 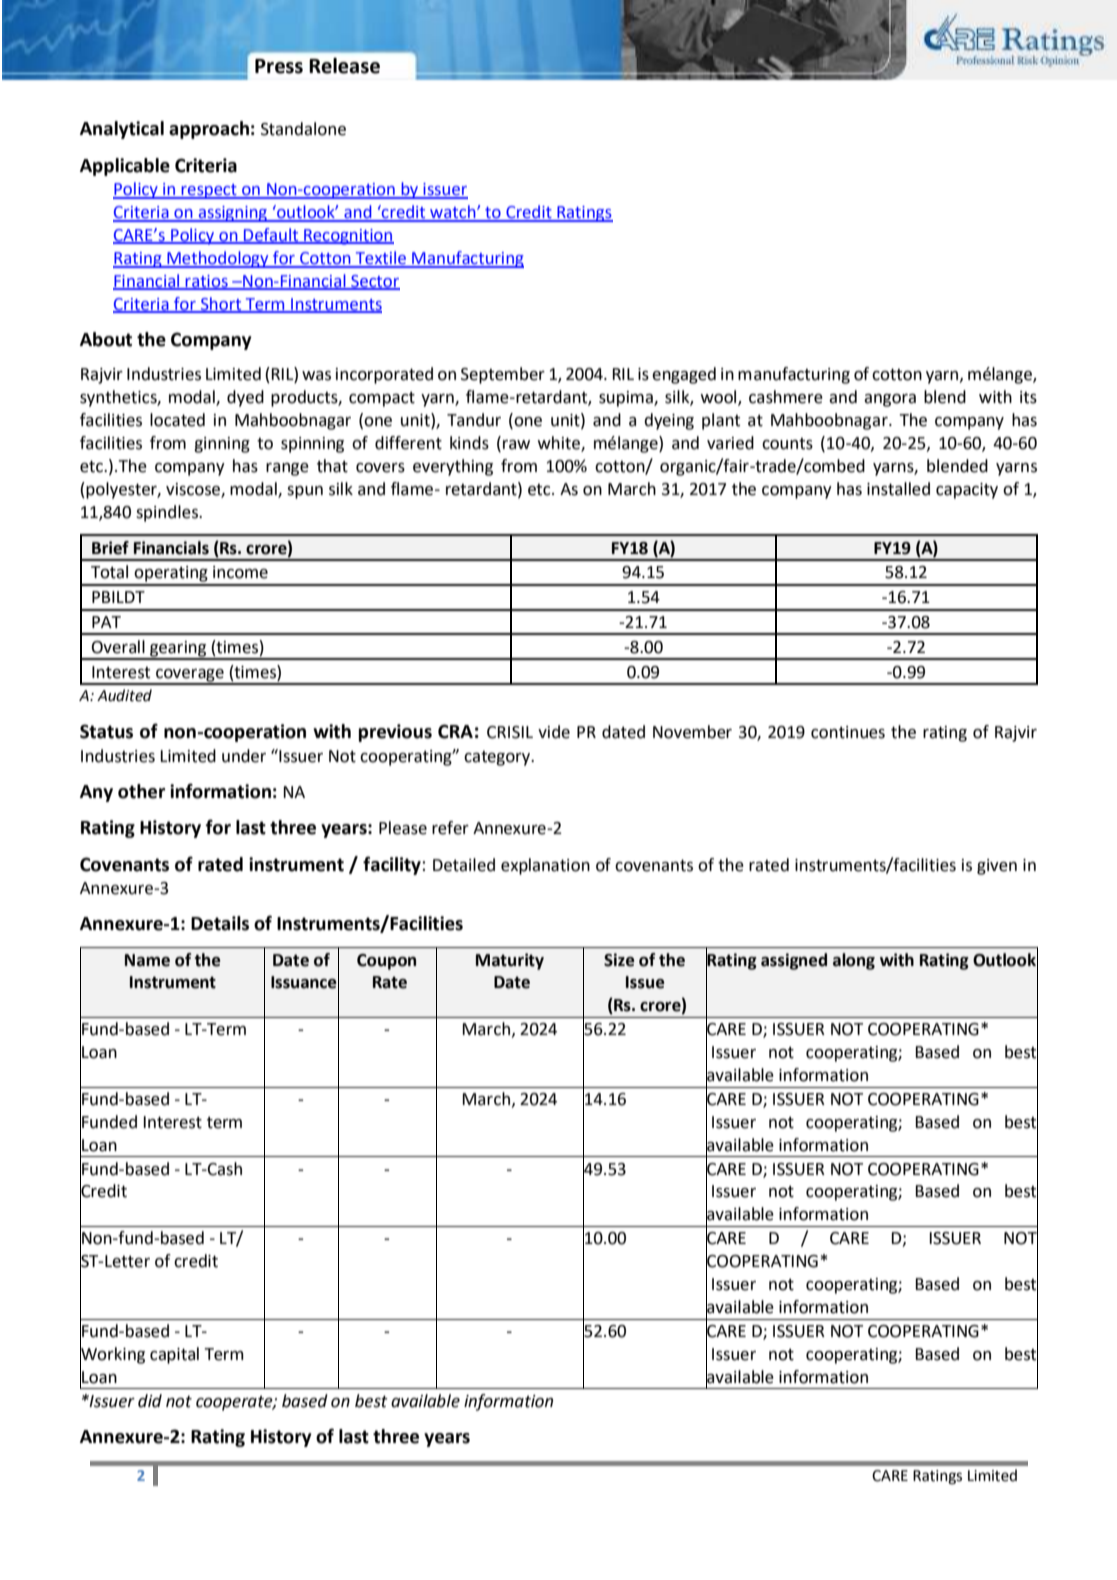 I want to click on along, so click(x=854, y=961).
